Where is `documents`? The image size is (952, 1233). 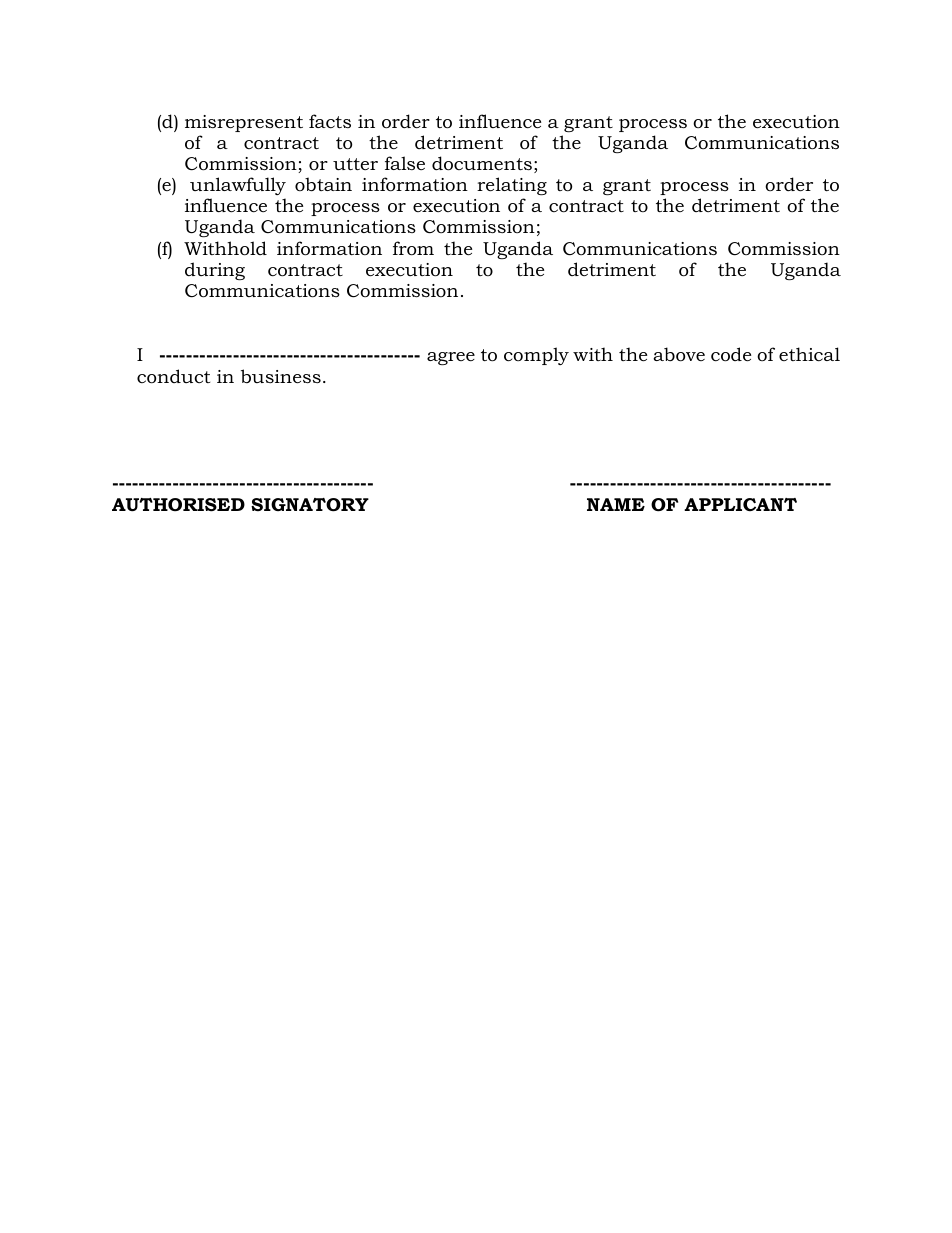
documents is located at coordinates (482, 163).
